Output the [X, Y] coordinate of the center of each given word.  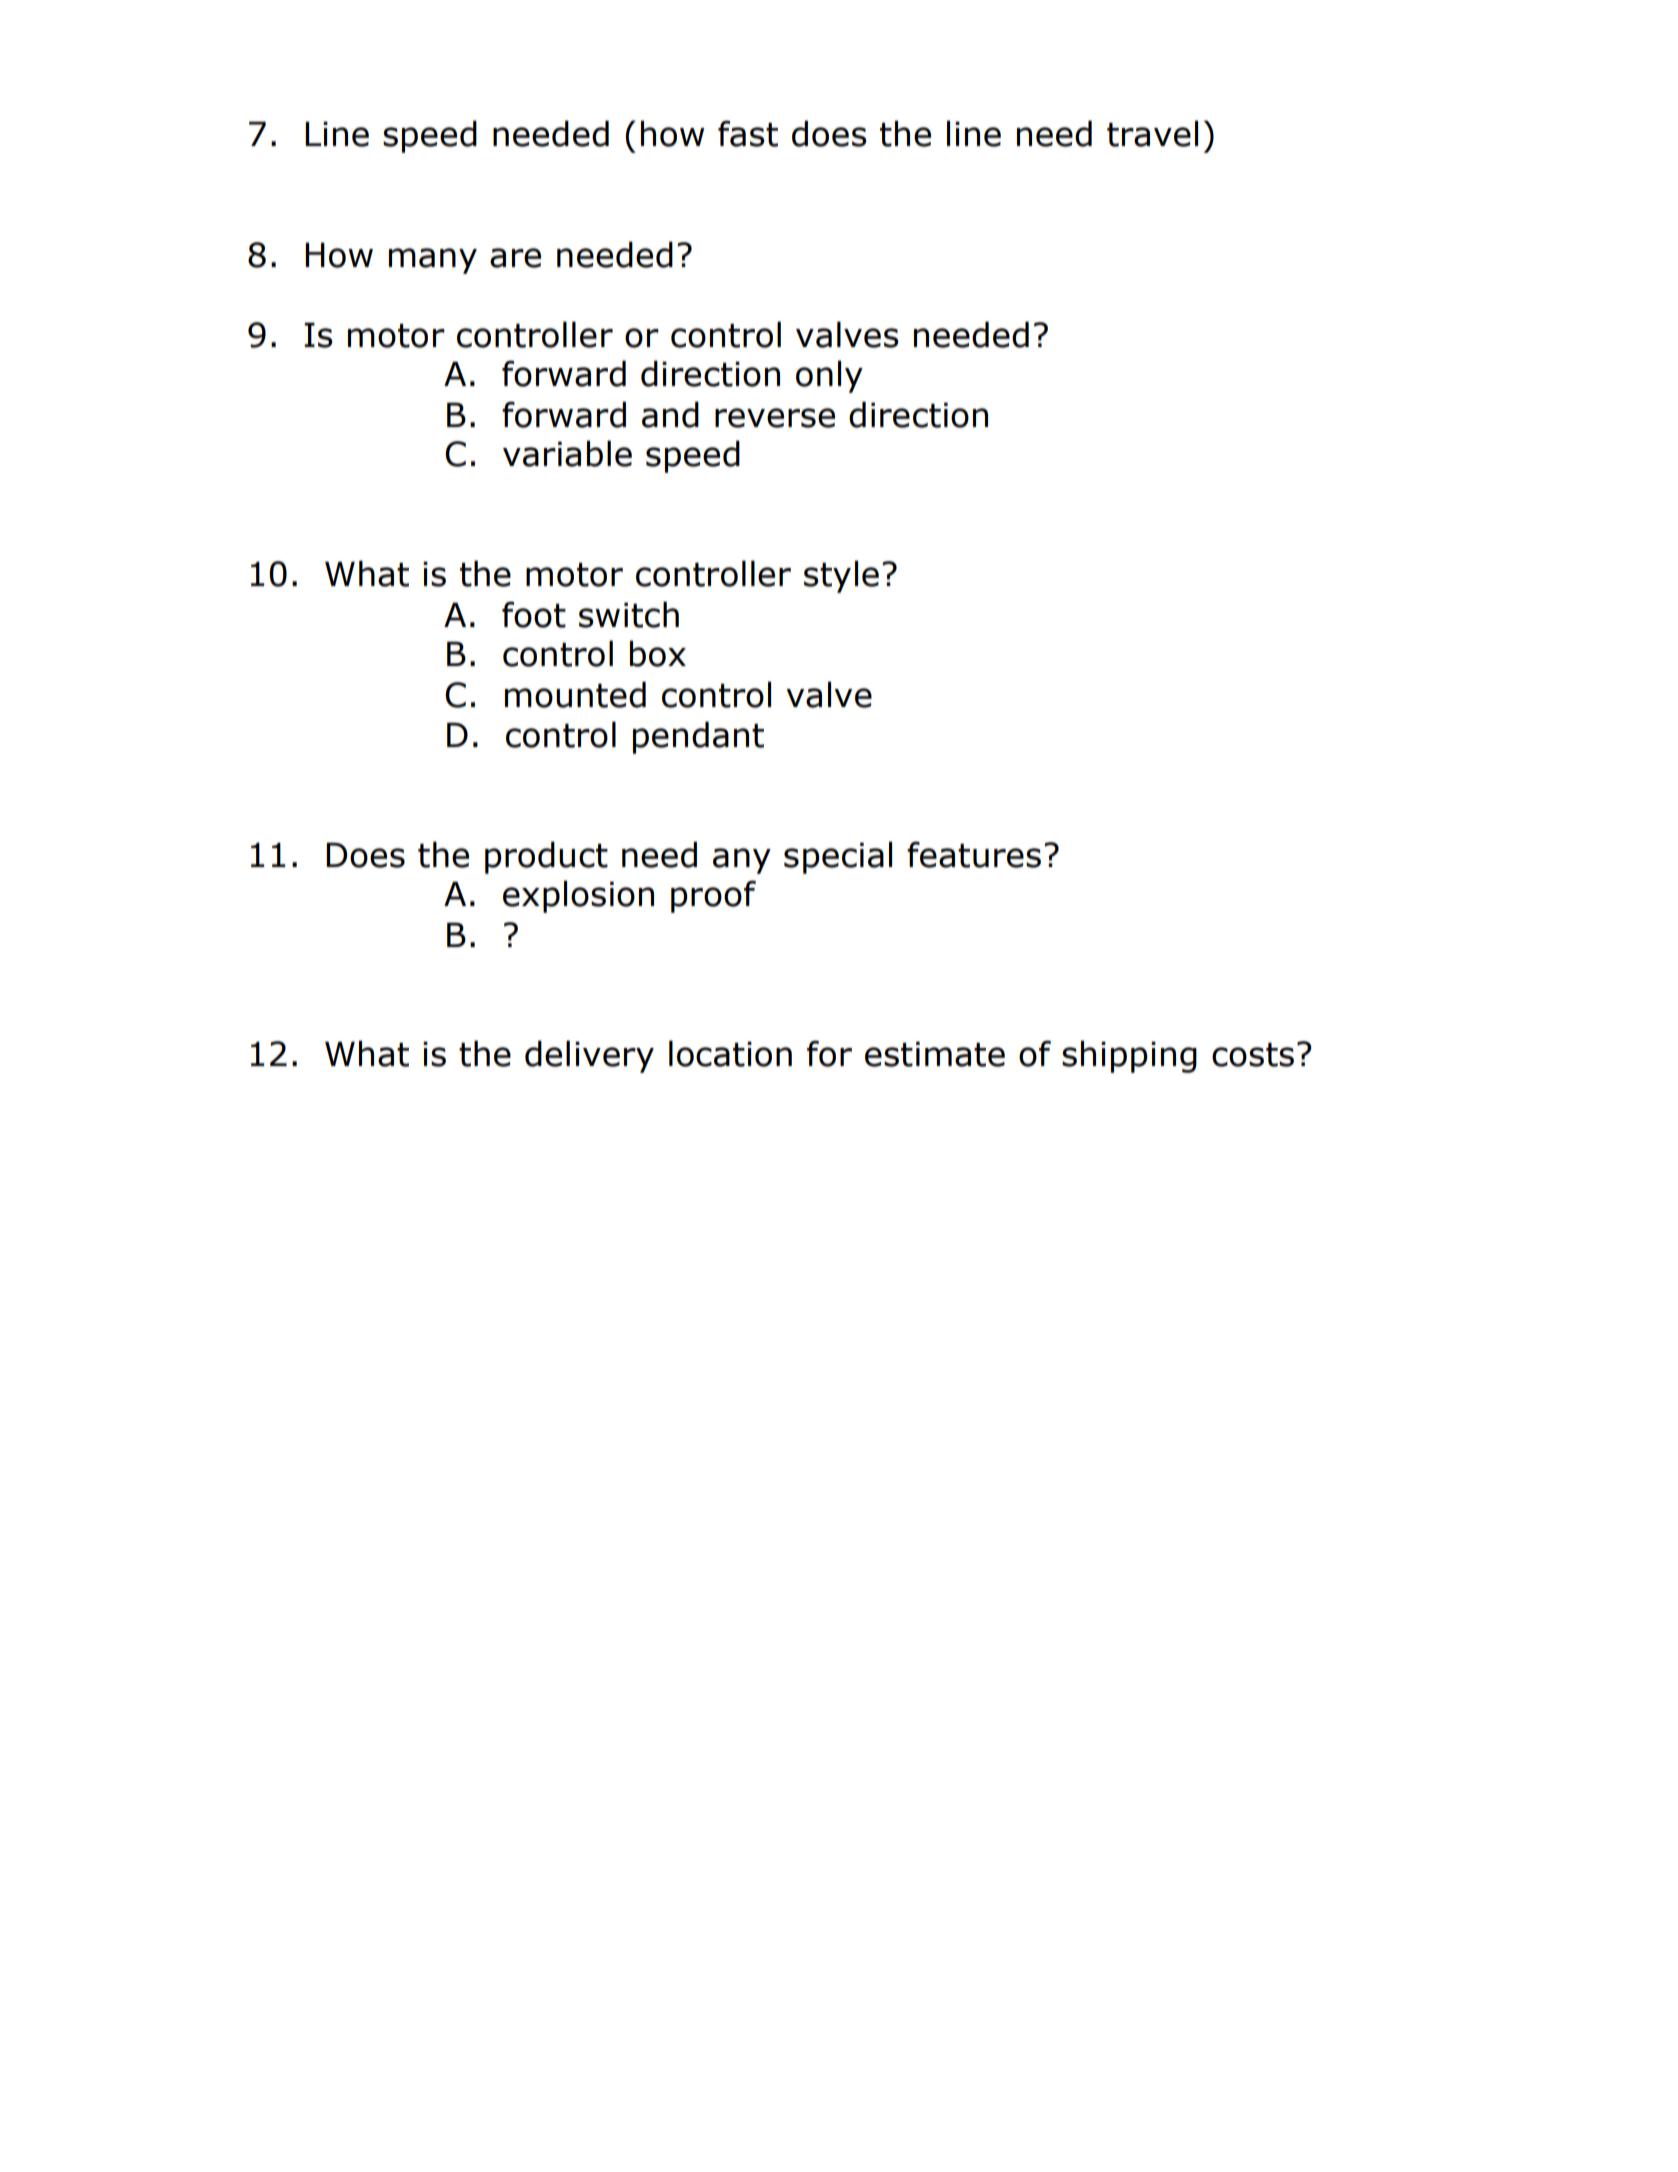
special [838, 857]
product [546, 857]
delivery [589, 1056]
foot [534, 614]
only [829, 376]
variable [567, 453]
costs [1253, 1055]
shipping [1129, 1056]
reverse [775, 418]
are [515, 258]
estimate [935, 1054]
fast [748, 133]
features [974, 854]
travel [1152, 133]
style [841, 576]
